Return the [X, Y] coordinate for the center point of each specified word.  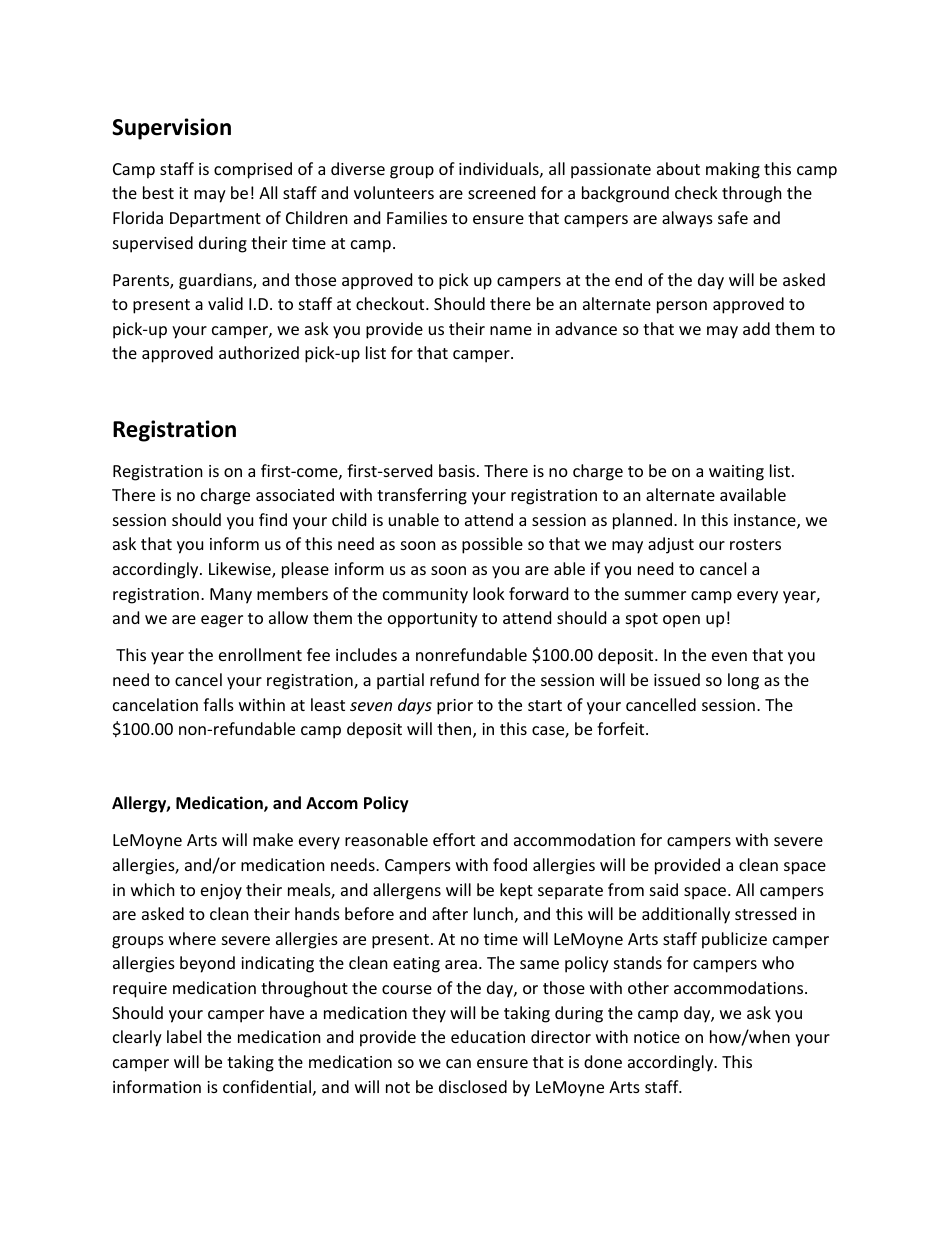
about [678, 168]
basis [457, 470]
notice [657, 1037]
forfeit [622, 728]
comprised [253, 170]
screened [501, 192]
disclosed [473, 1086]
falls [218, 704]
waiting [736, 473]
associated [295, 494]
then [455, 730]
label [184, 1036]
